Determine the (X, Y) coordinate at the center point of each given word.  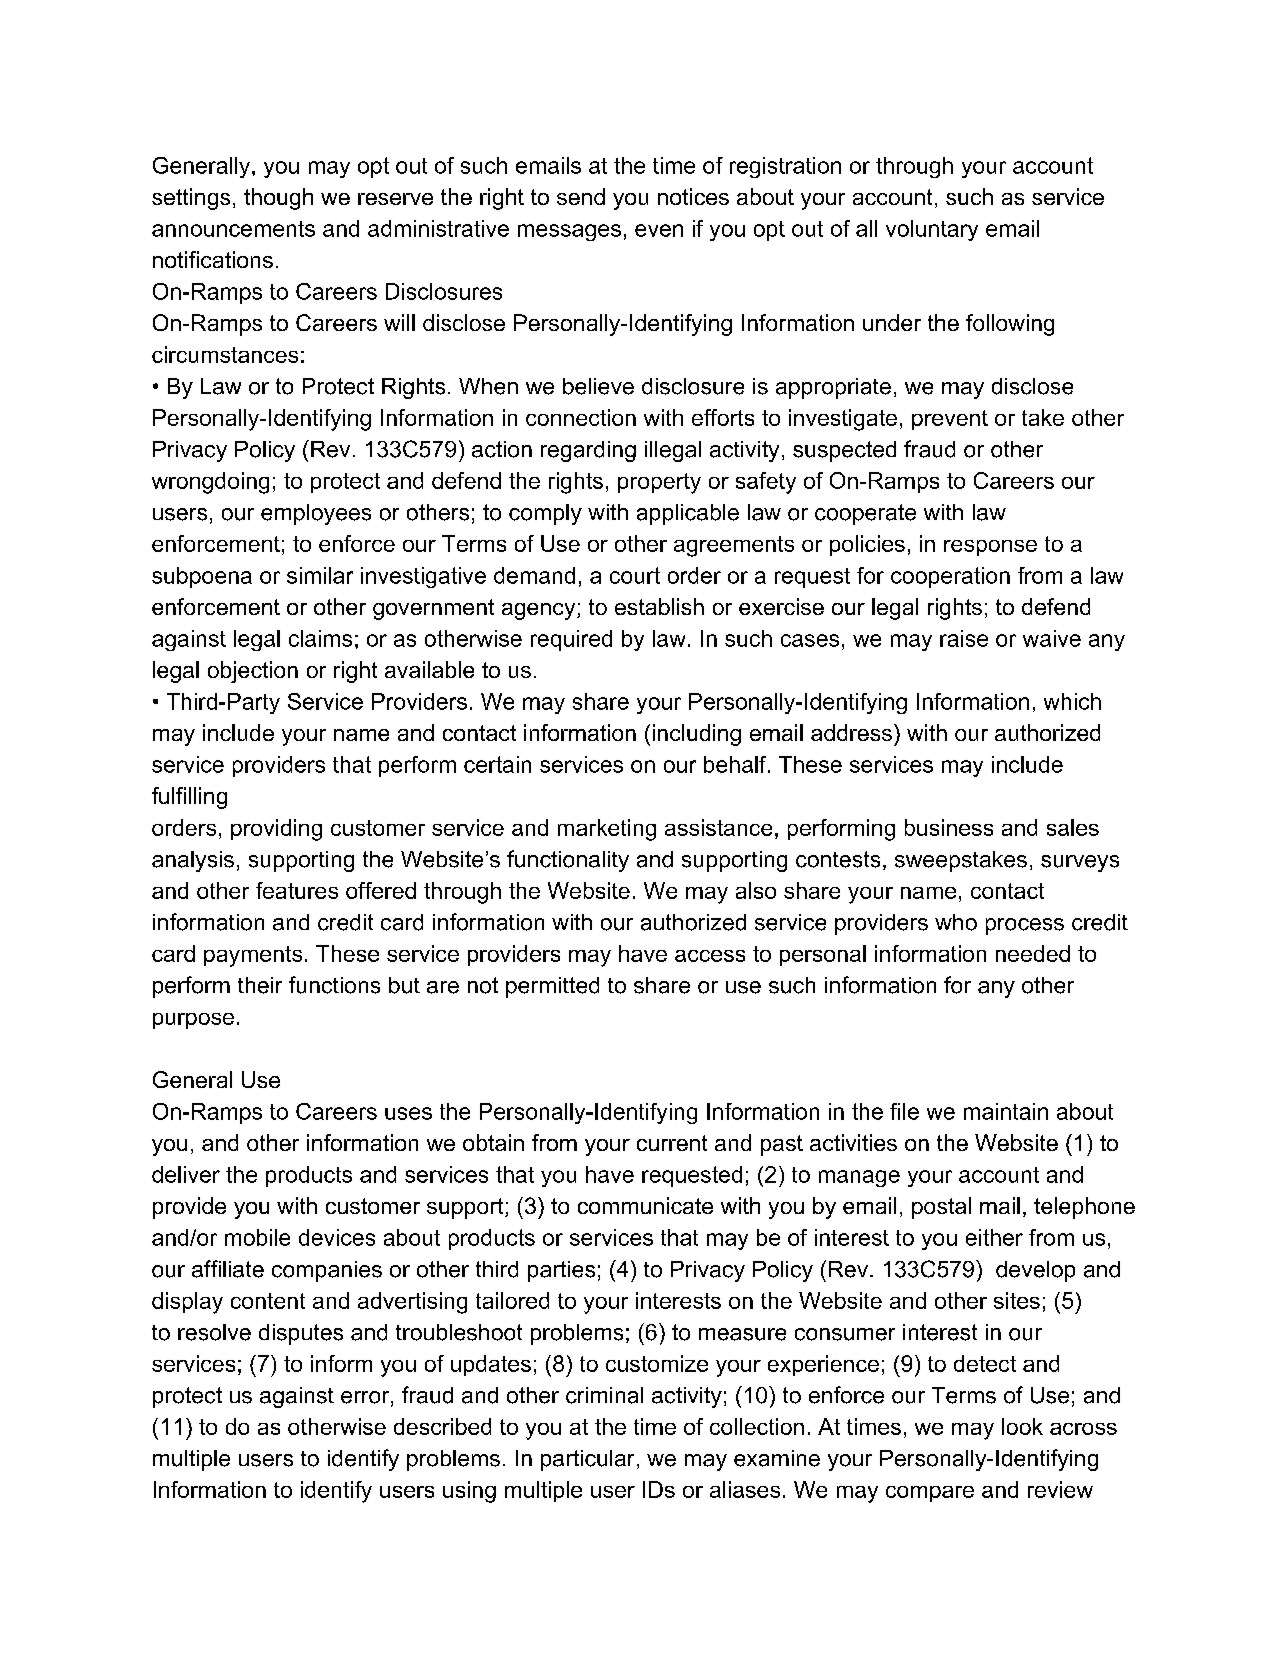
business (949, 827)
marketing (607, 830)
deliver (186, 1174)
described (442, 1426)
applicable (688, 514)
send (581, 196)
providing (276, 830)
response (990, 548)
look (1022, 1426)
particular (587, 1460)
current (672, 1143)
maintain (1006, 1111)
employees (316, 514)
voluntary (932, 230)
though (278, 199)
